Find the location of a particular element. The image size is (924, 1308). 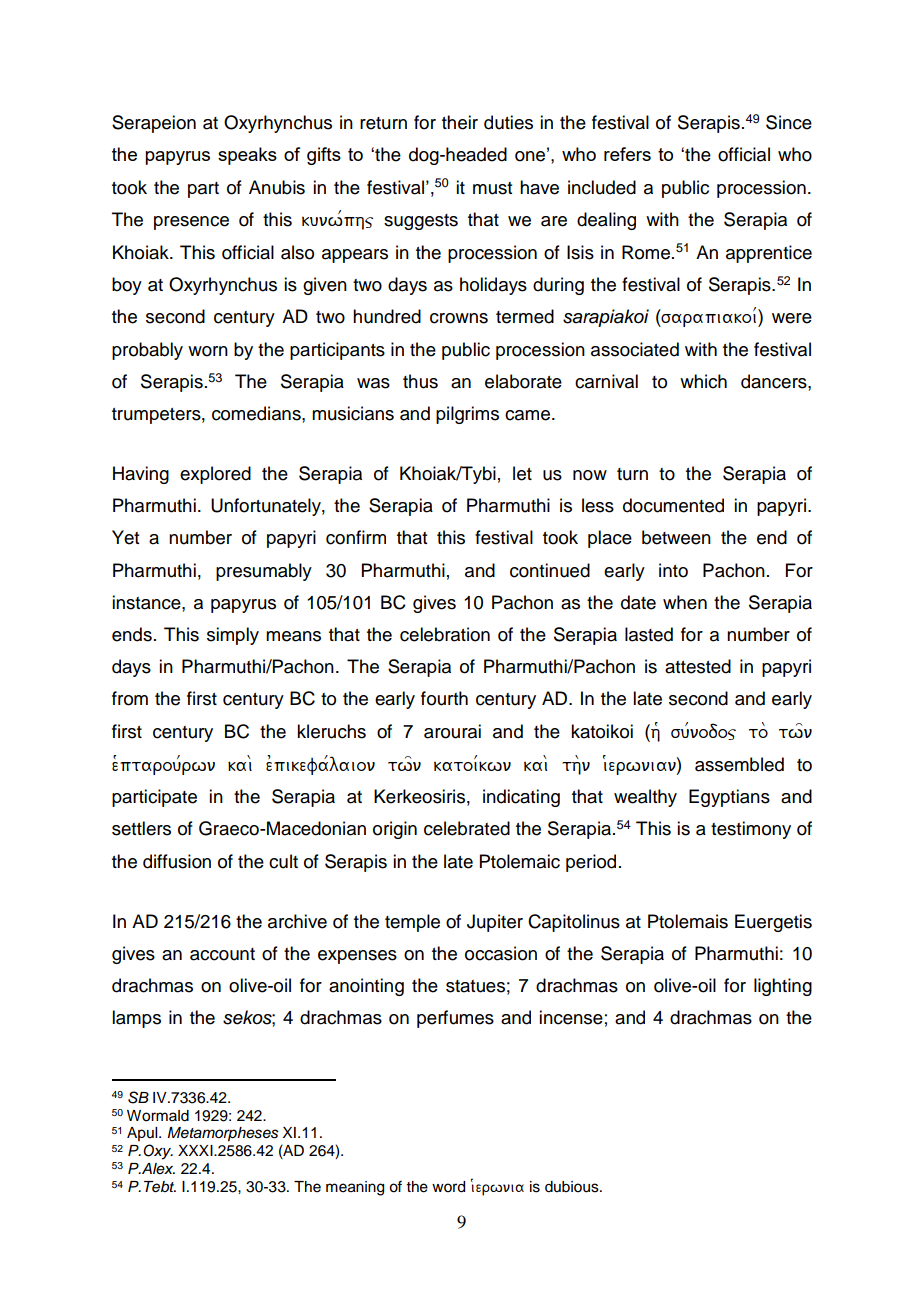

testimony is located at coordinates (751, 830).
